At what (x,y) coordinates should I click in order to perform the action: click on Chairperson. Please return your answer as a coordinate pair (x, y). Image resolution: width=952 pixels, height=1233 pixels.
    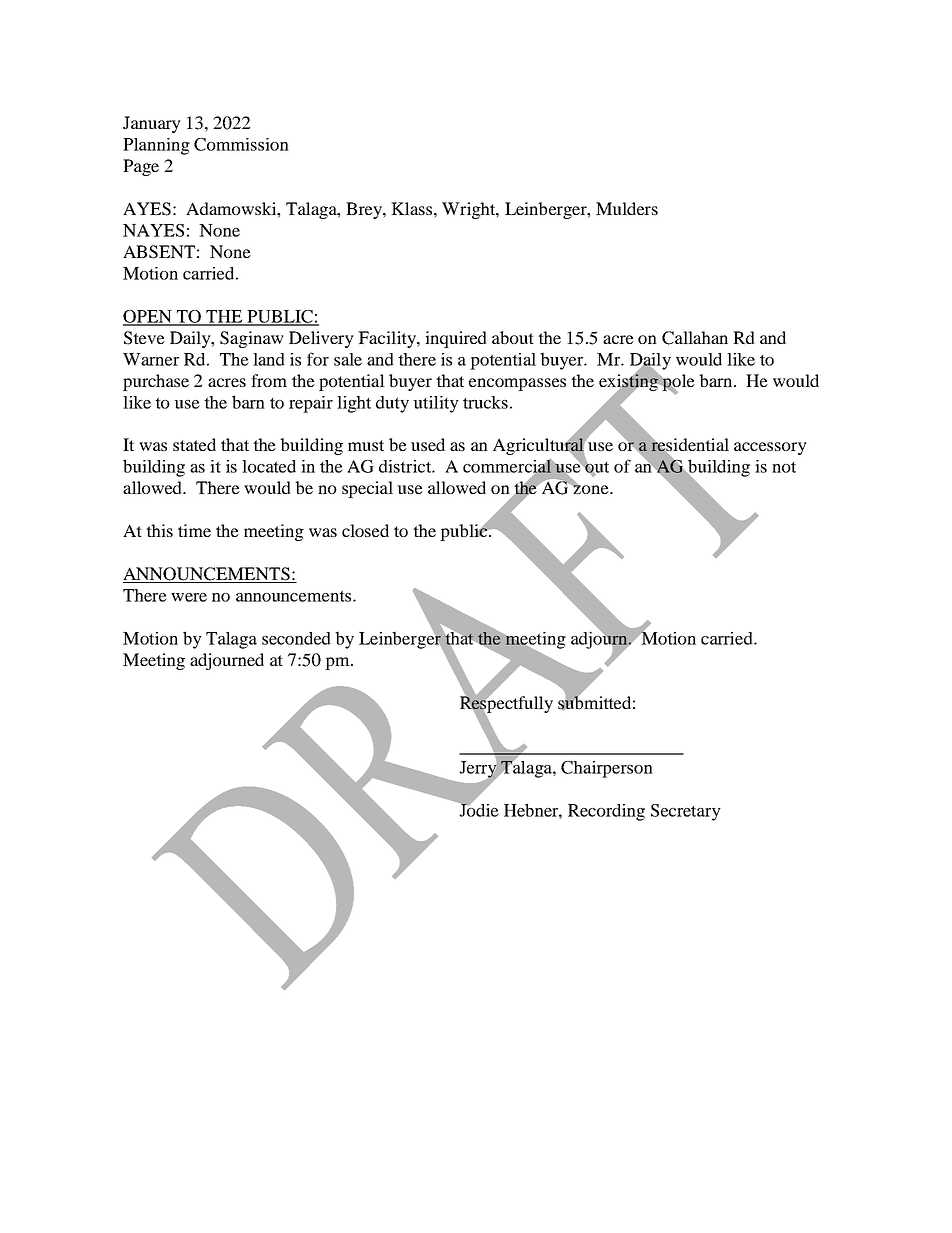
    Looking at the image, I should click on (607, 769).
